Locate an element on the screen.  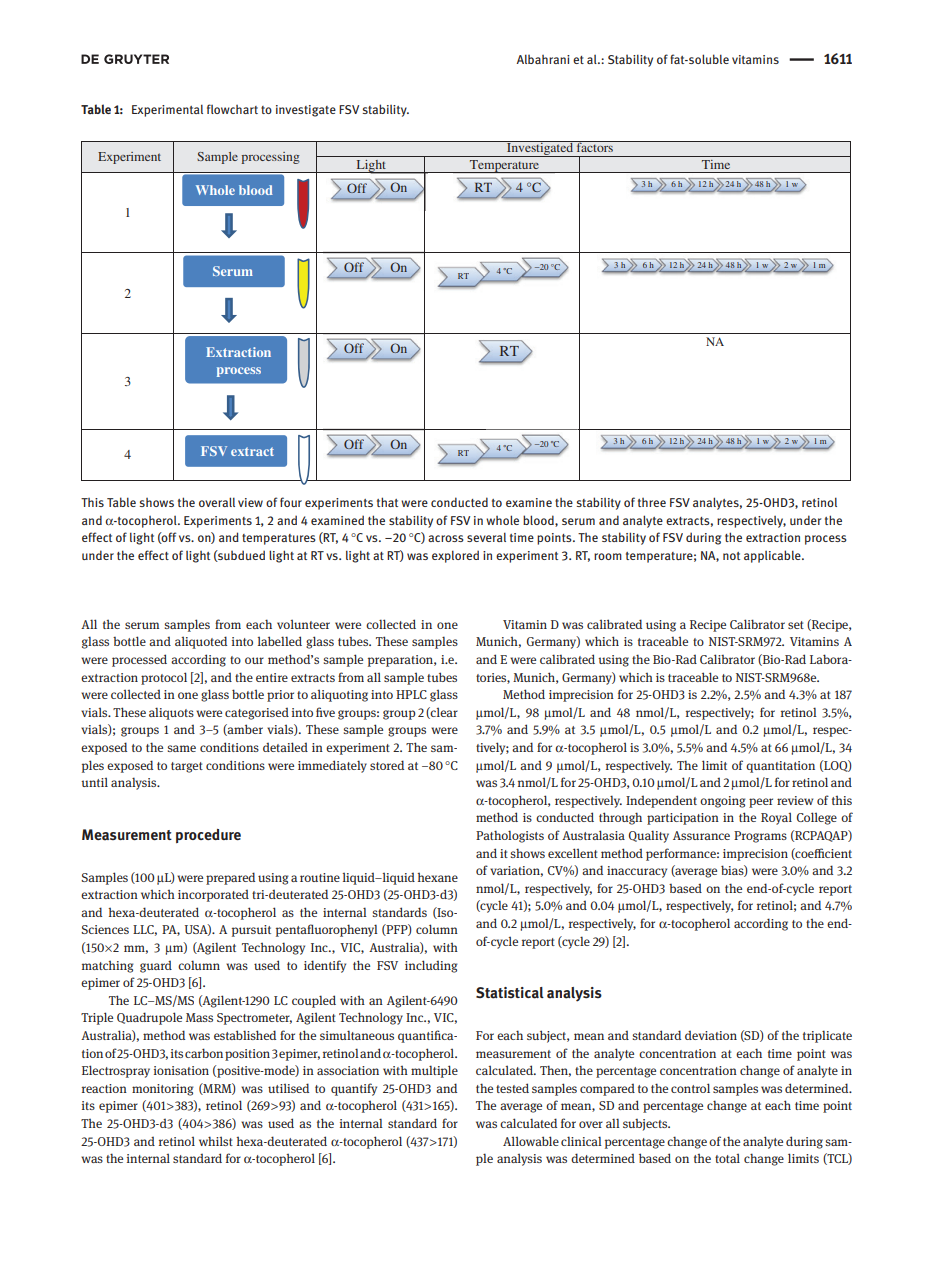
that is located at coordinates (387, 502).
